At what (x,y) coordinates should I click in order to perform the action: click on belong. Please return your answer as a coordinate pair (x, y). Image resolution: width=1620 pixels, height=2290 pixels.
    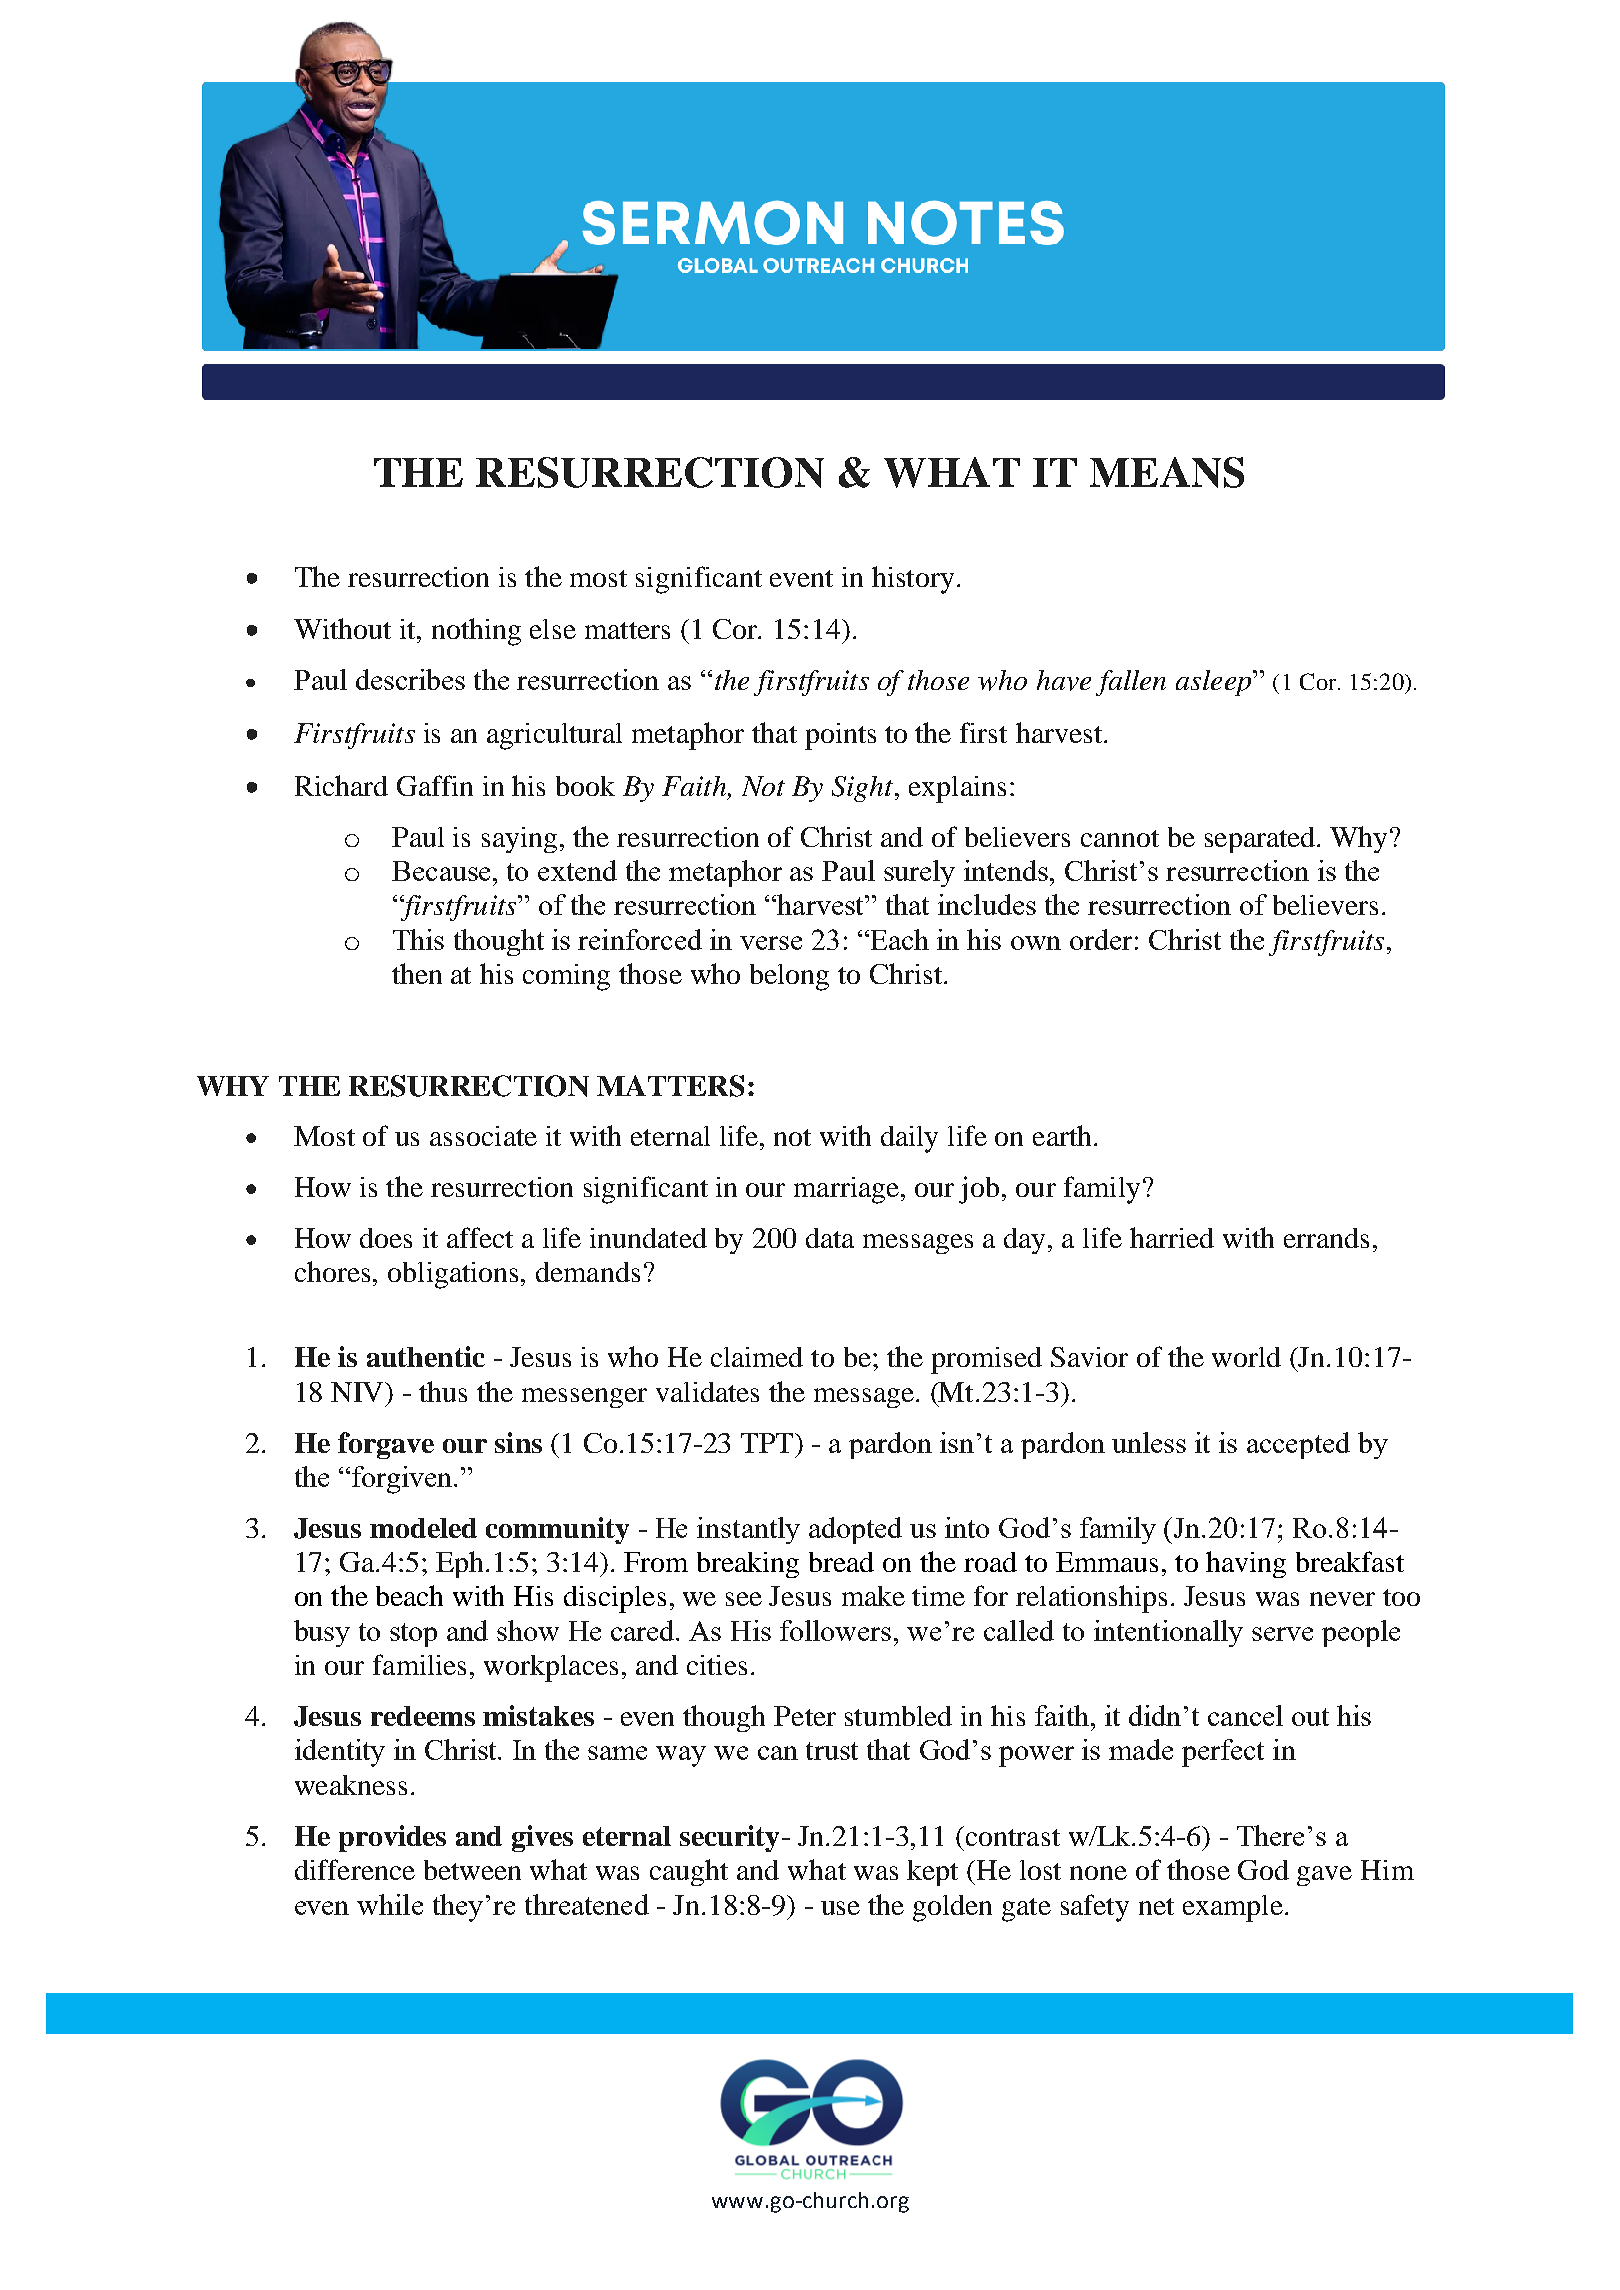
    Looking at the image, I should click on (789, 977).
